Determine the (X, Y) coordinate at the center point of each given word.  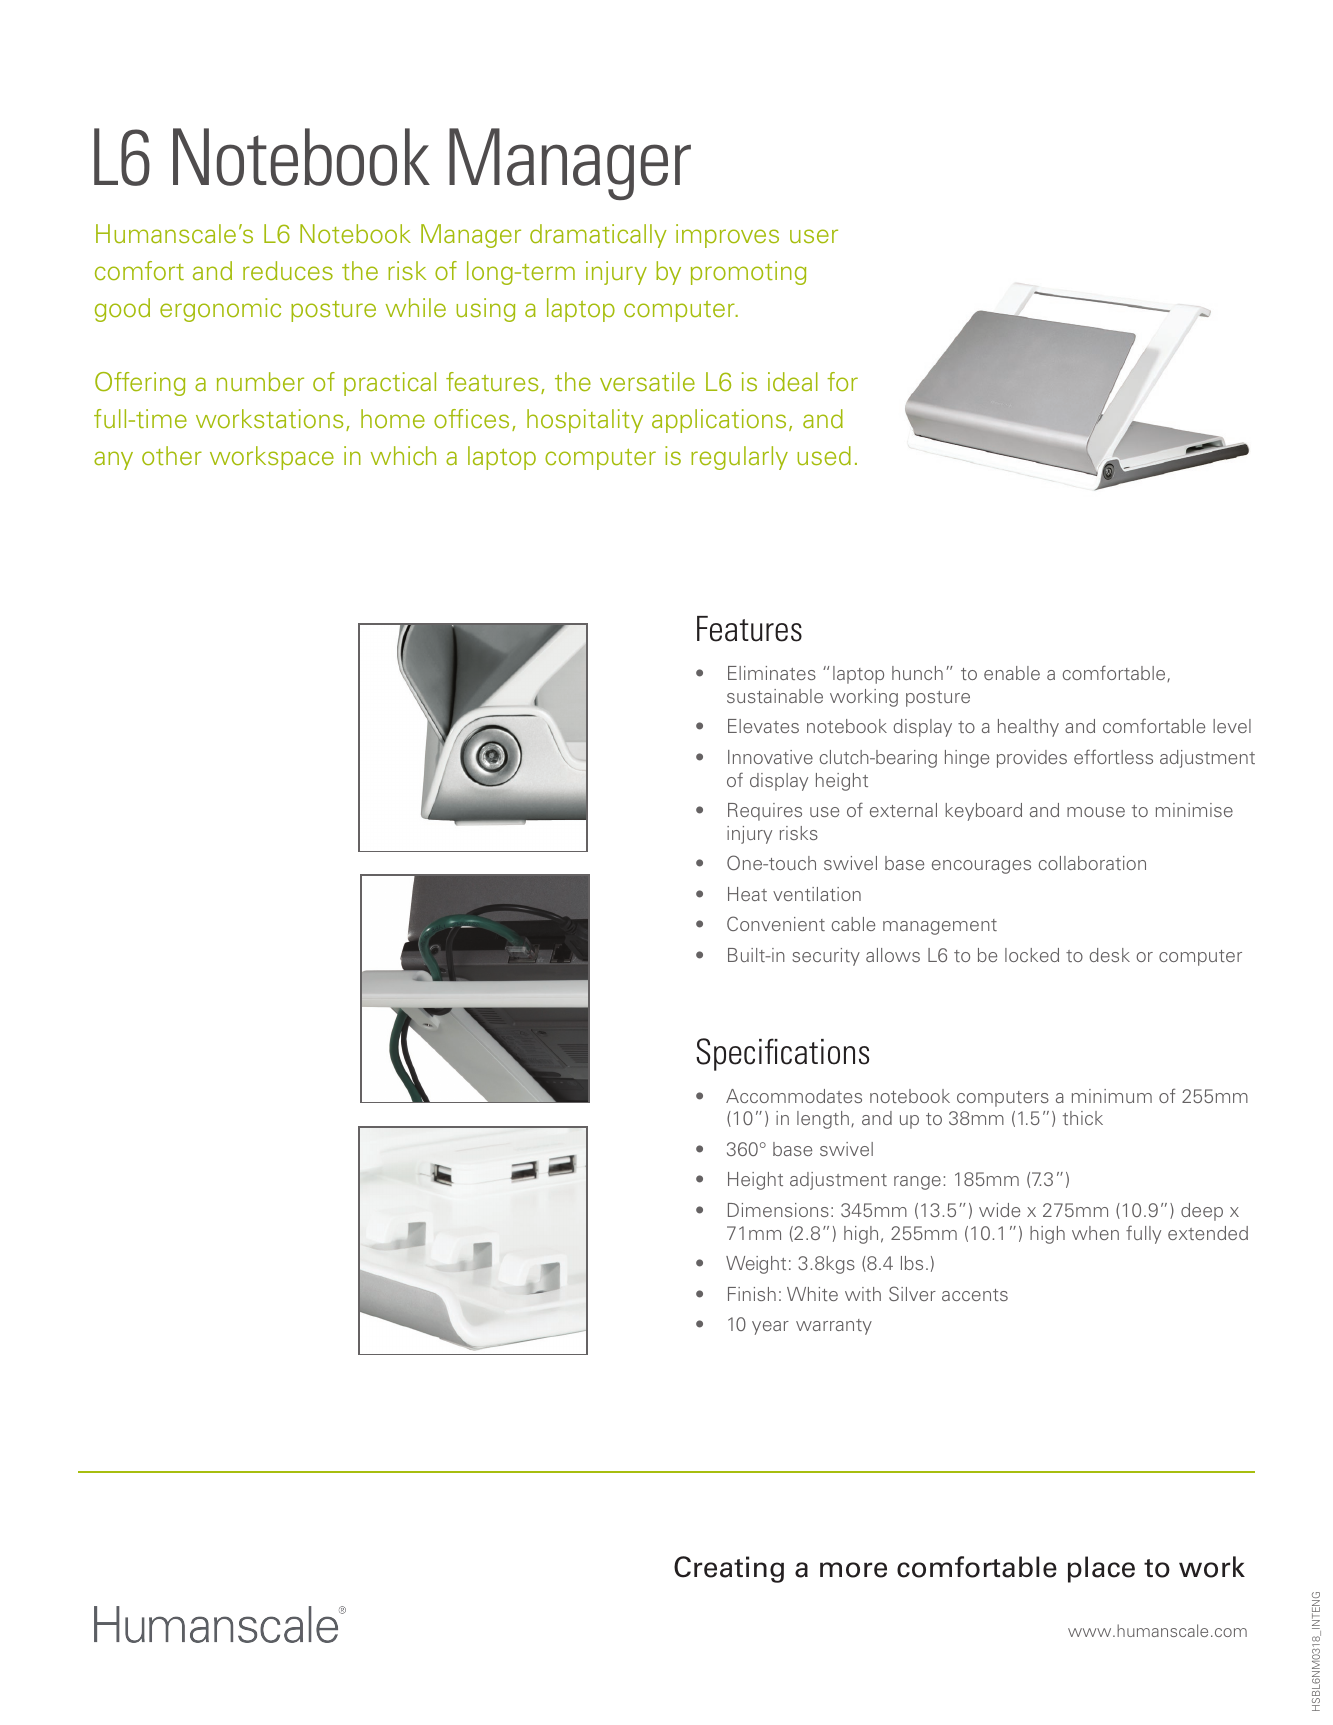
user (814, 236)
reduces (288, 270)
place (1101, 1569)
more (853, 1570)
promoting (748, 273)
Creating (729, 1569)
